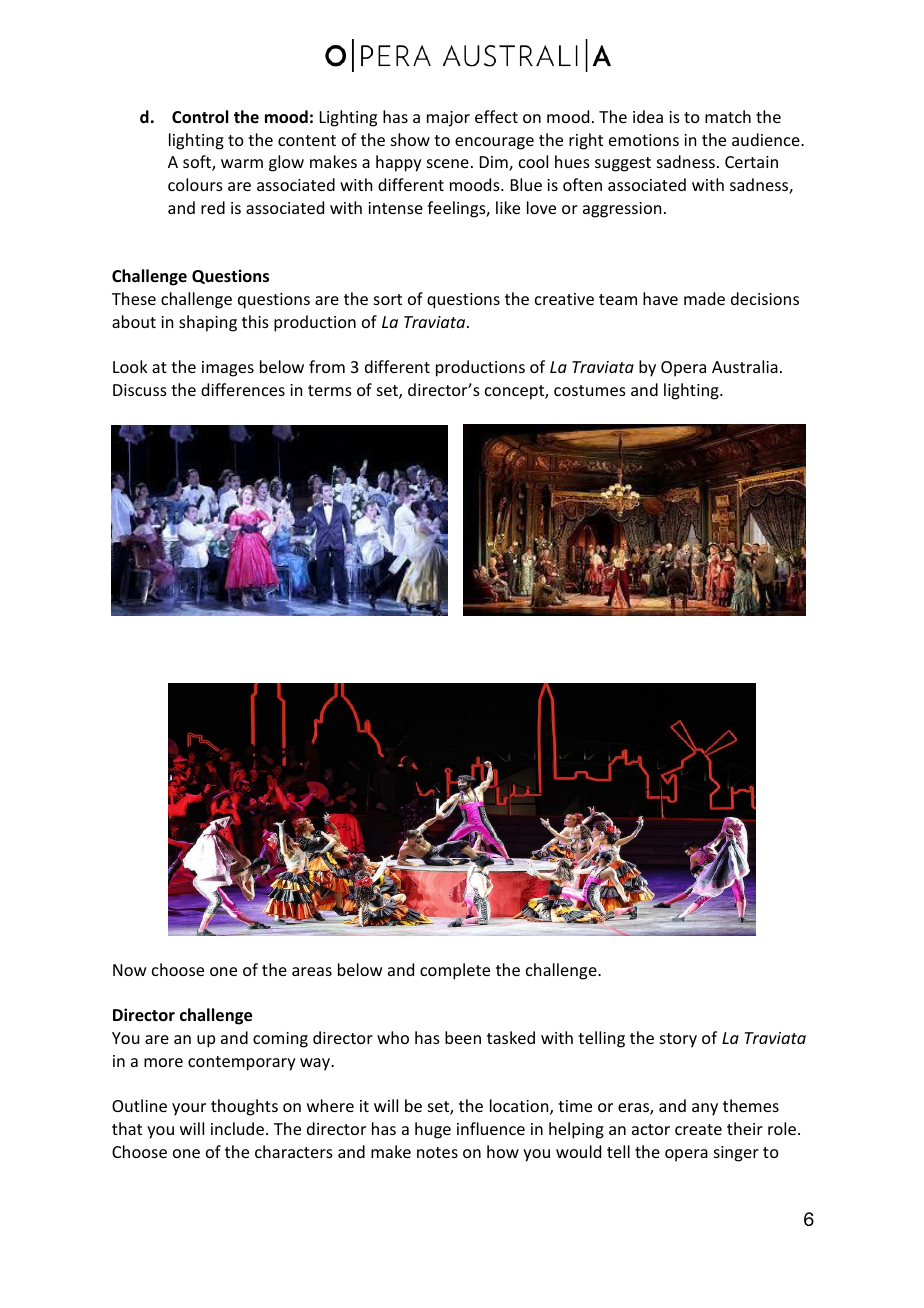  Describe the element at coordinates (189, 1109) in the screenshot. I see `your` at that location.
